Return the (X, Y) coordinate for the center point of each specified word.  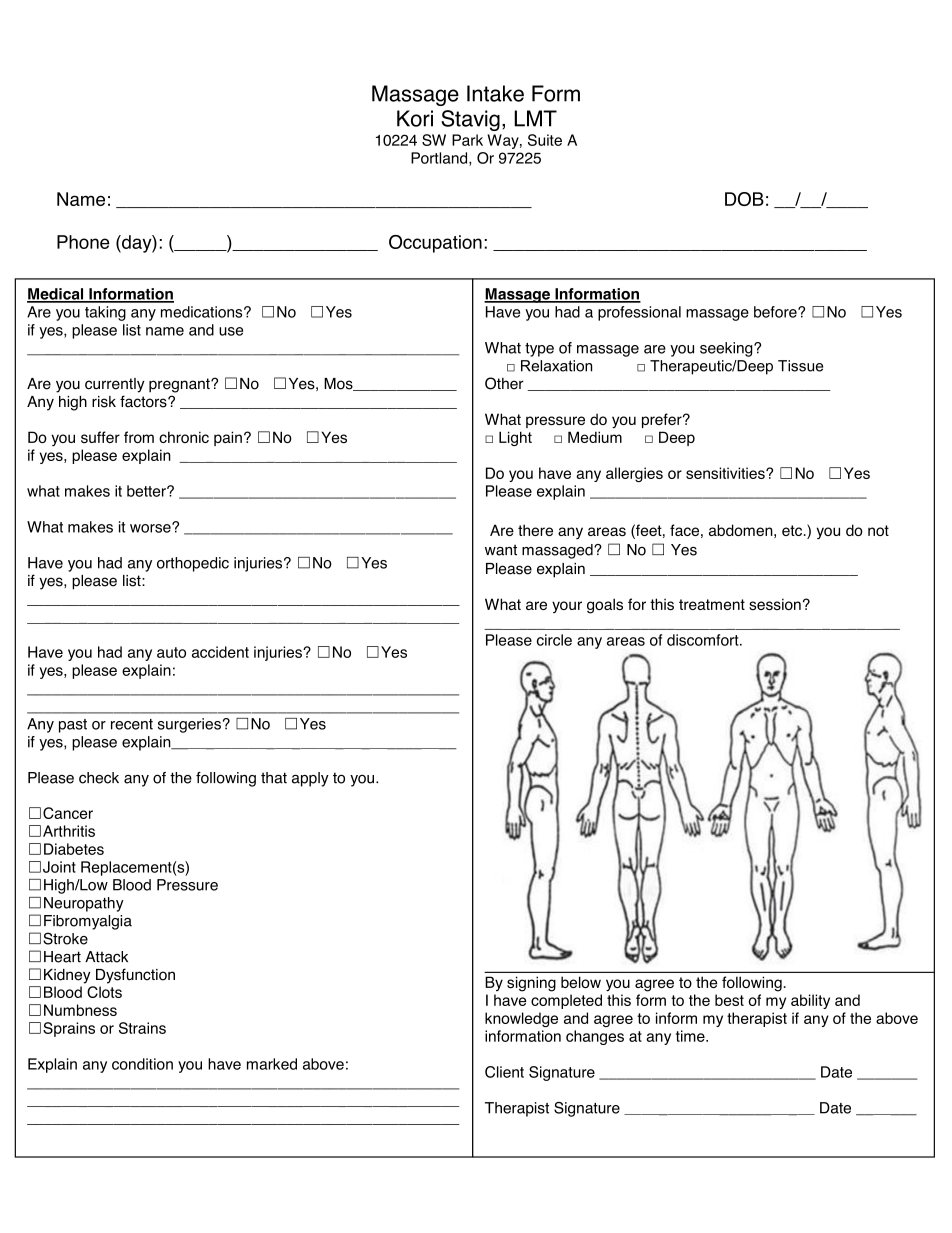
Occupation (435, 244)
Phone (83, 242)
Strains (142, 1028)
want (501, 550)
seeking (727, 349)
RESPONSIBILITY (470, 628)
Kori (415, 118)
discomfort (704, 640)
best (729, 1000)
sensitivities (726, 473)
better (147, 491)
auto (171, 652)
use (231, 331)
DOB (744, 199)
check (99, 778)
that (274, 778)
